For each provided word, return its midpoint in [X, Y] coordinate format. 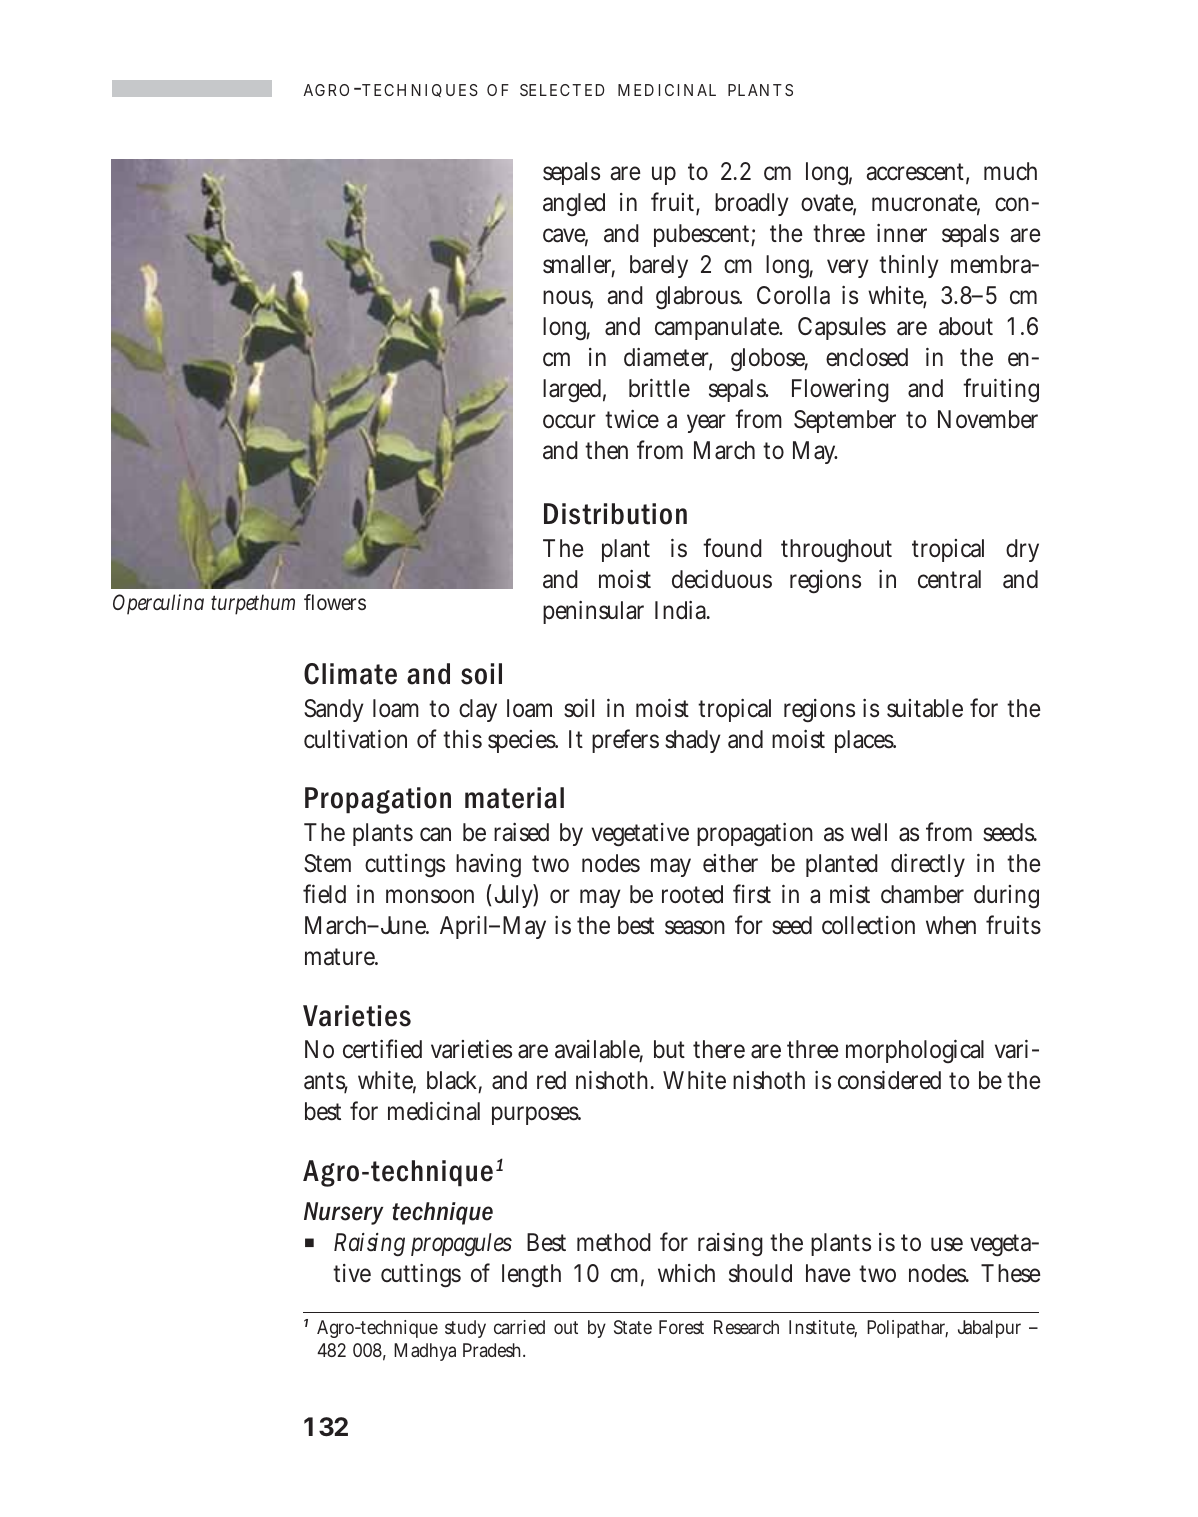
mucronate [926, 204]
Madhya [425, 1352]
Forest [681, 1327]
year [706, 423]
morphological [915, 1051]
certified [382, 1049]
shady [692, 741]
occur [569, 421]
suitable [925, 708]
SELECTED [562, 90]
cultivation [355, 739]
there [719, 1049]
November [988, 419]
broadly [751, 204]
